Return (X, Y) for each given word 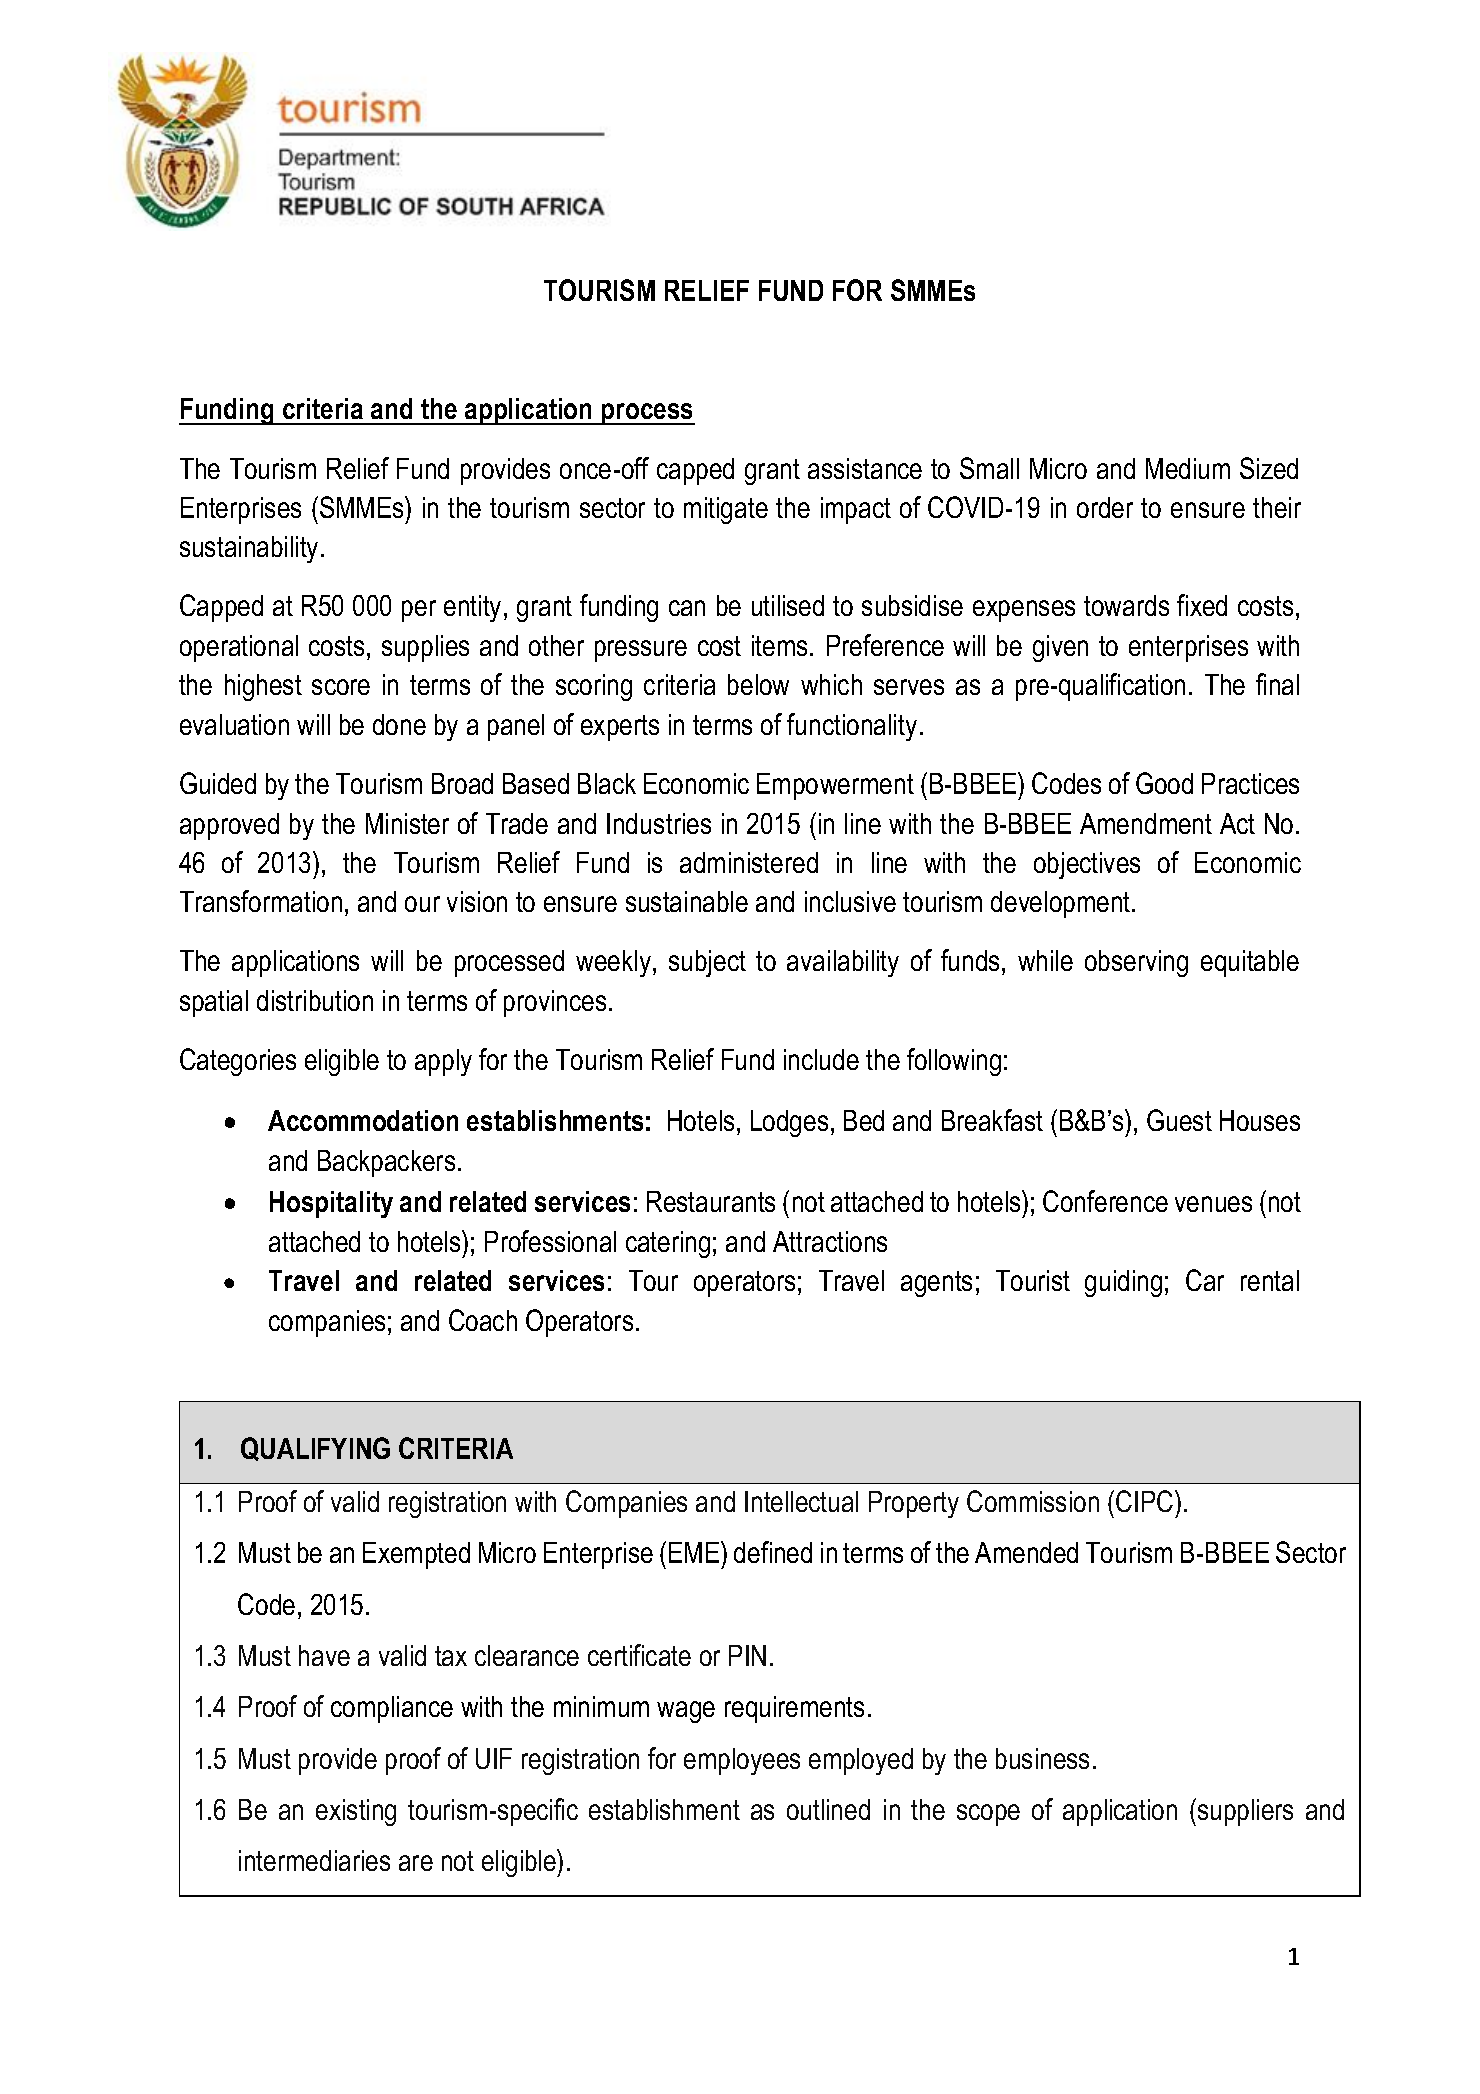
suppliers (1245, 1812)
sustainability (249, 549)
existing (356, 1812)
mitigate (726, 510)
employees (742, 1761)
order (1105, 507)
